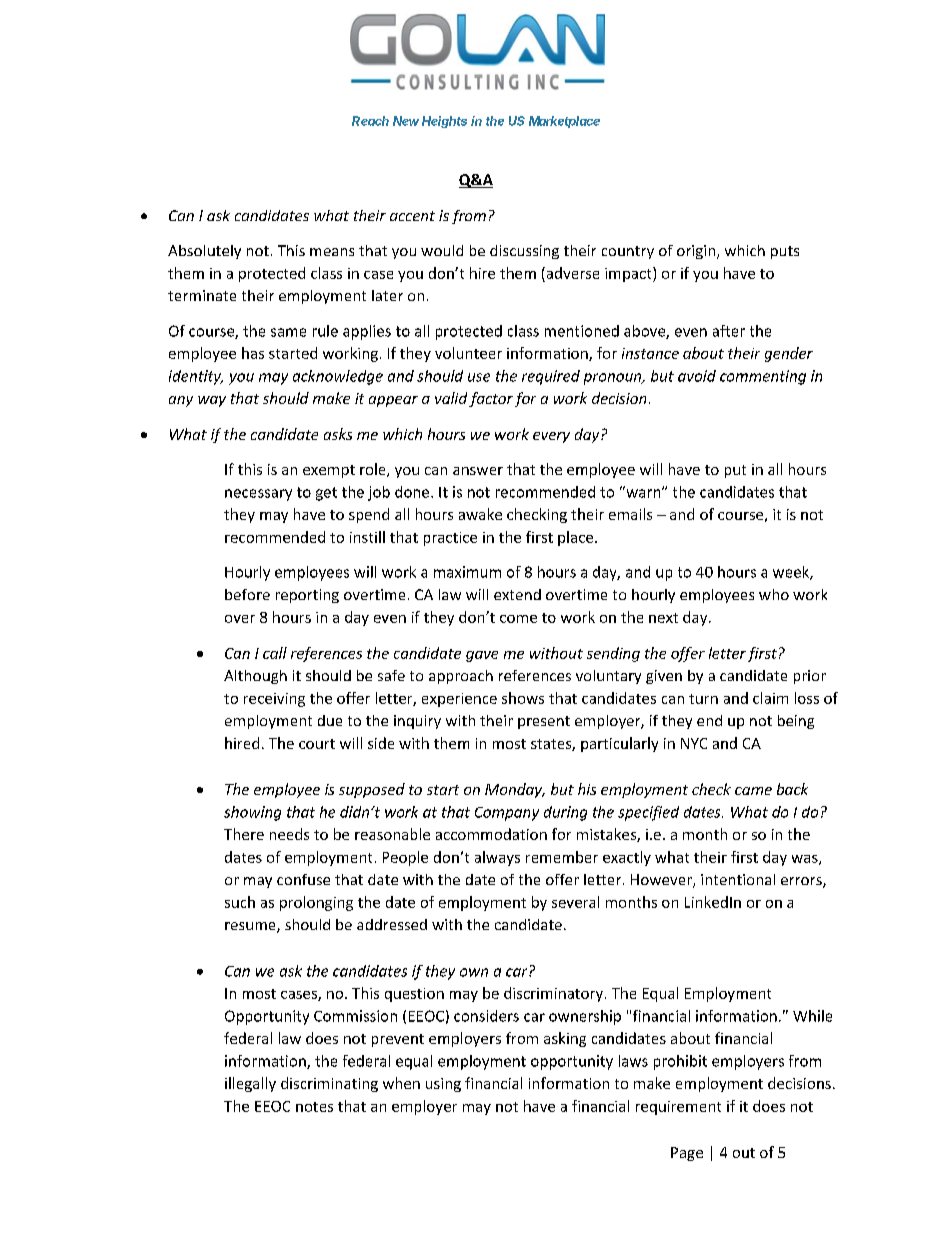  I want to click on confuse, so click(303, 879).
